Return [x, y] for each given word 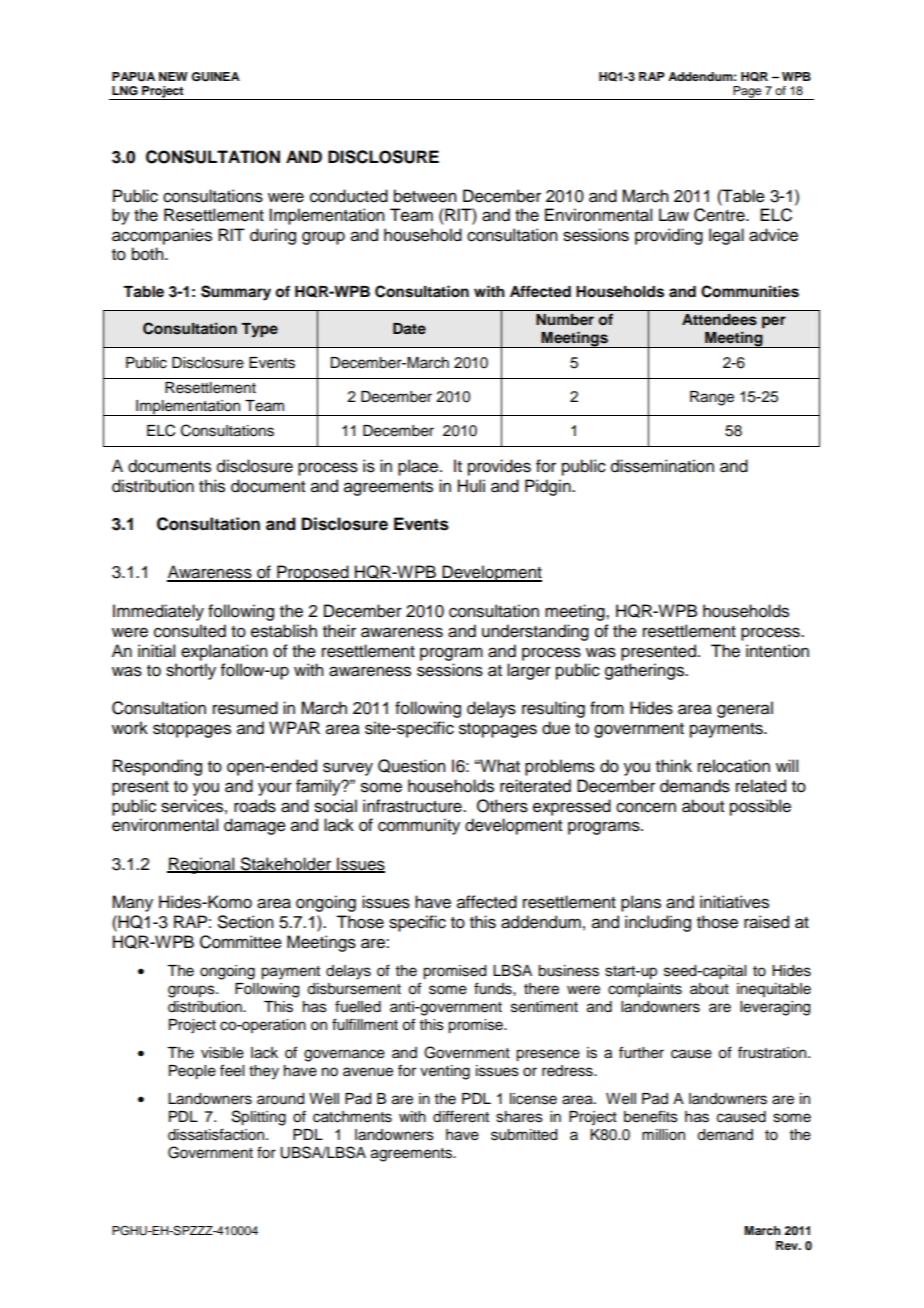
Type [259, 330]
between [425, 196]
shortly [191, 671]
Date [409, 328]
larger [529, 671]
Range [712, 398]
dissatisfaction [216, 1134]
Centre [720, 215]
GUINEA [215, 77]
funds [494, 988]
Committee [241, 942]
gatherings [646, 671]
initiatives [734, 902]
